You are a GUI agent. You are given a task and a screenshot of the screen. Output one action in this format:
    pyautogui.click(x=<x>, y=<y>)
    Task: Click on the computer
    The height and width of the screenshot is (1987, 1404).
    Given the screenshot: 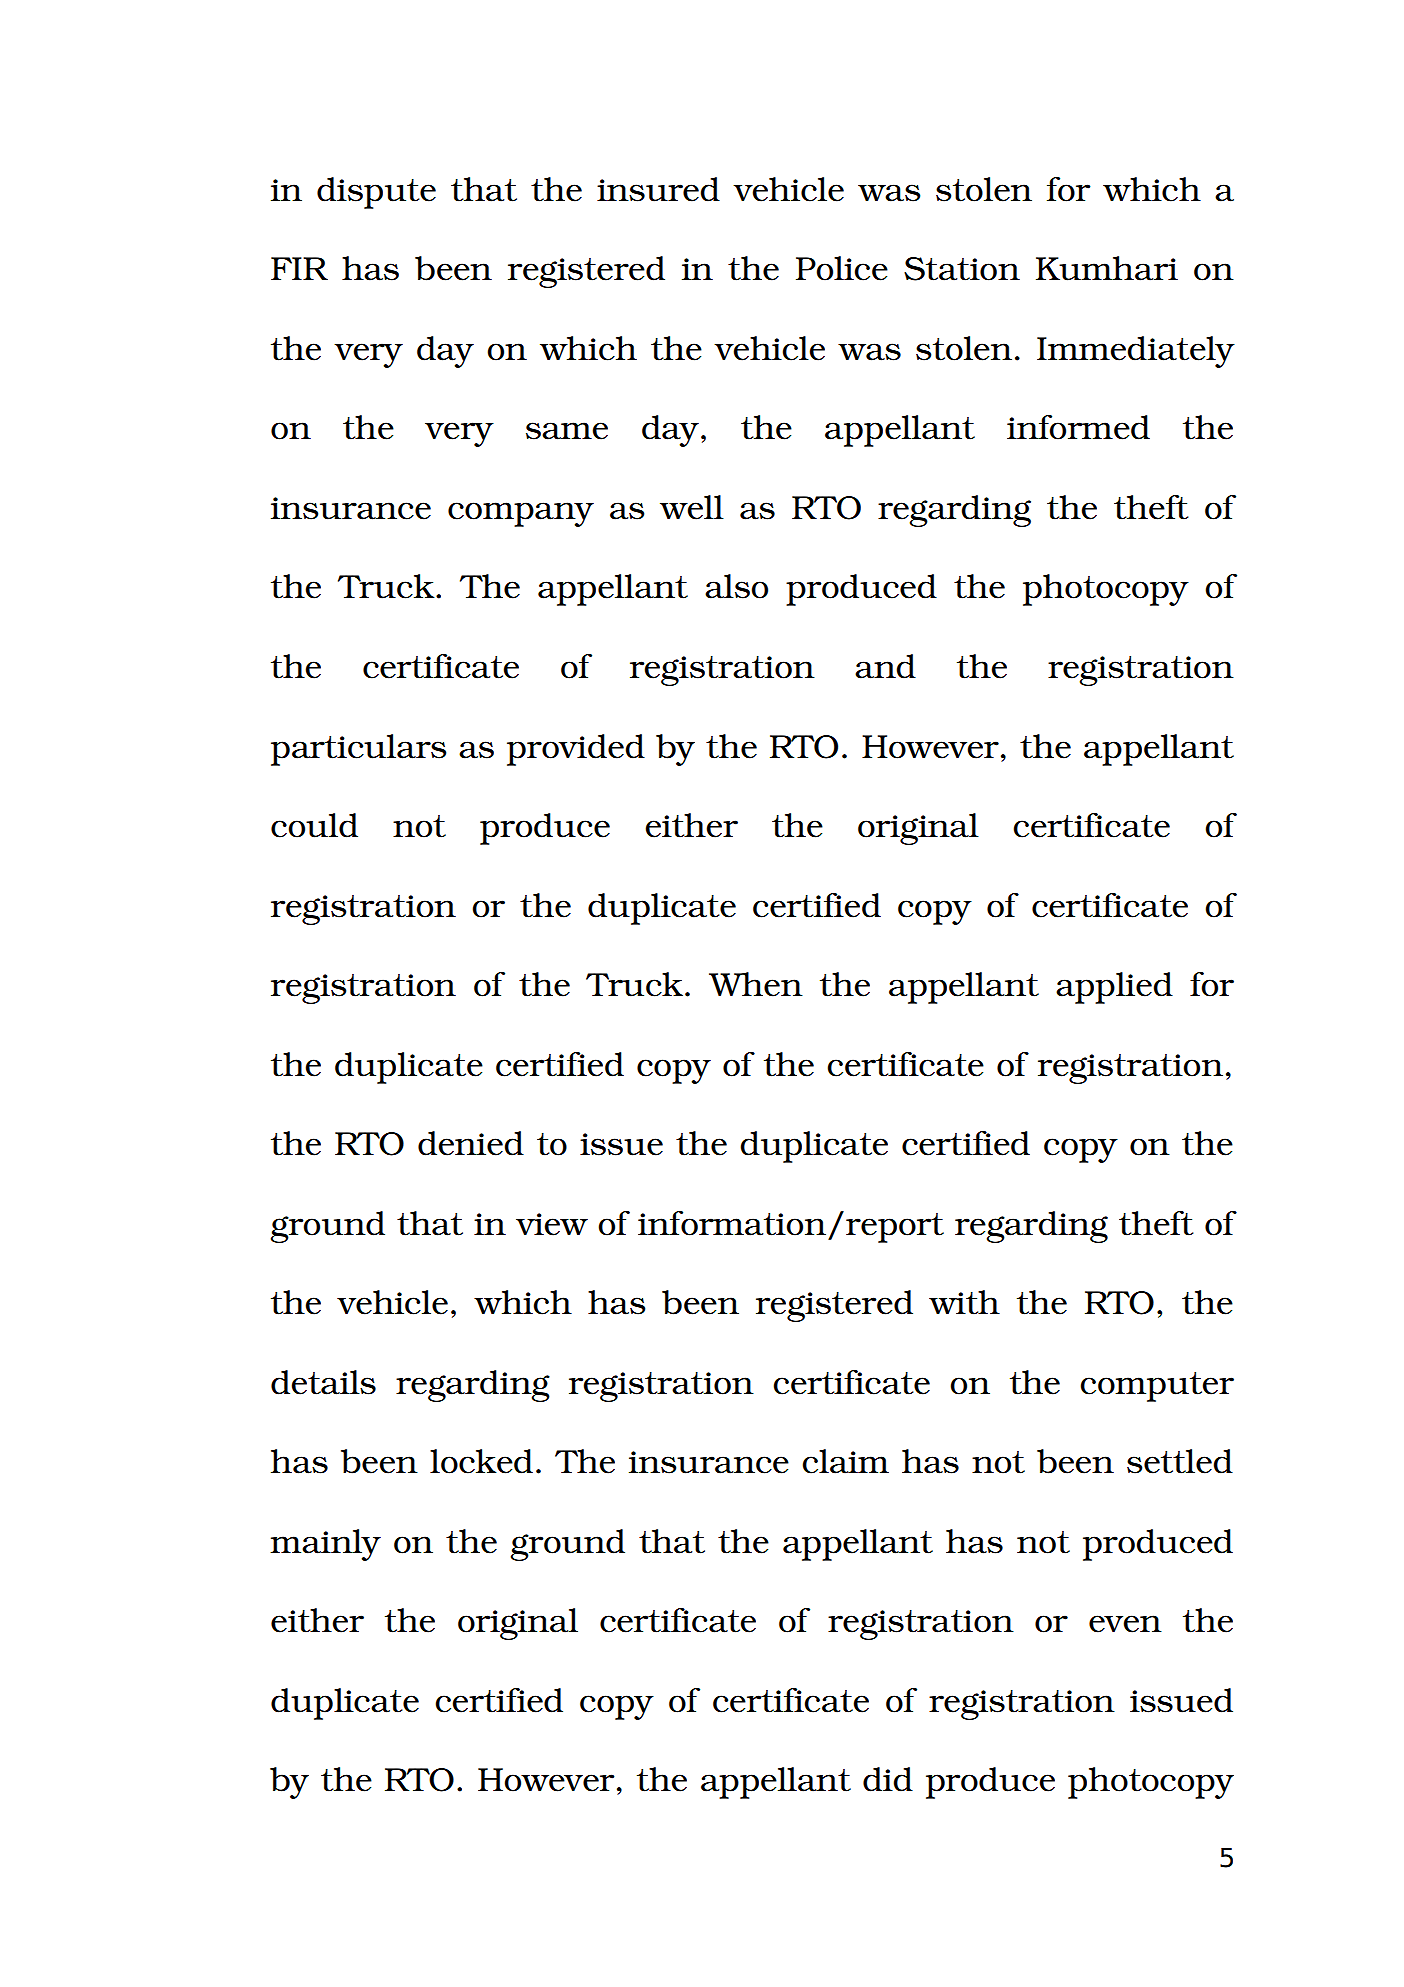 What is the action you would take?
    pyautogui.click(x=1157, y=1387)
